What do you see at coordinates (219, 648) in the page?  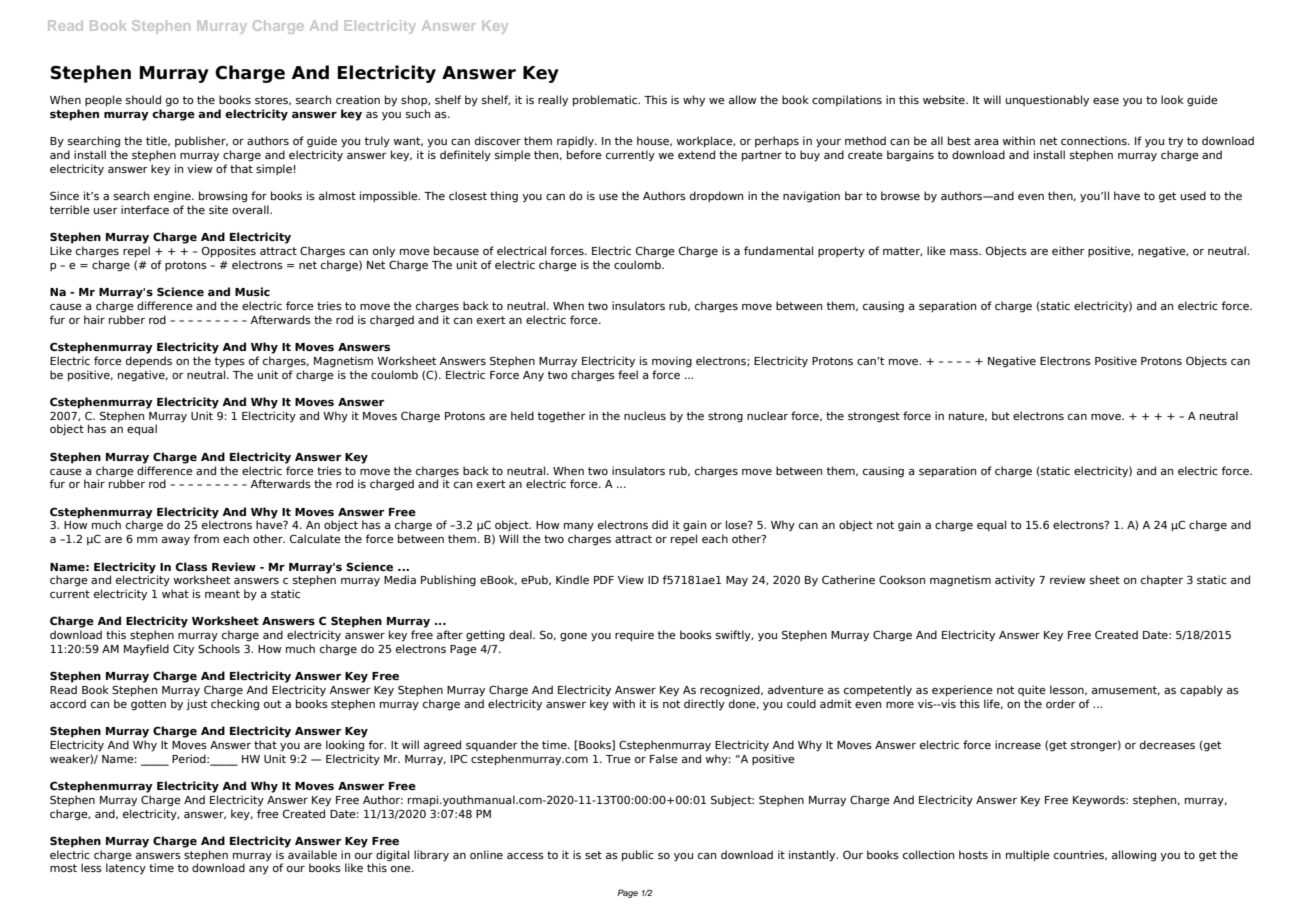 I see `Schools` at bounding box center [219, 648].
